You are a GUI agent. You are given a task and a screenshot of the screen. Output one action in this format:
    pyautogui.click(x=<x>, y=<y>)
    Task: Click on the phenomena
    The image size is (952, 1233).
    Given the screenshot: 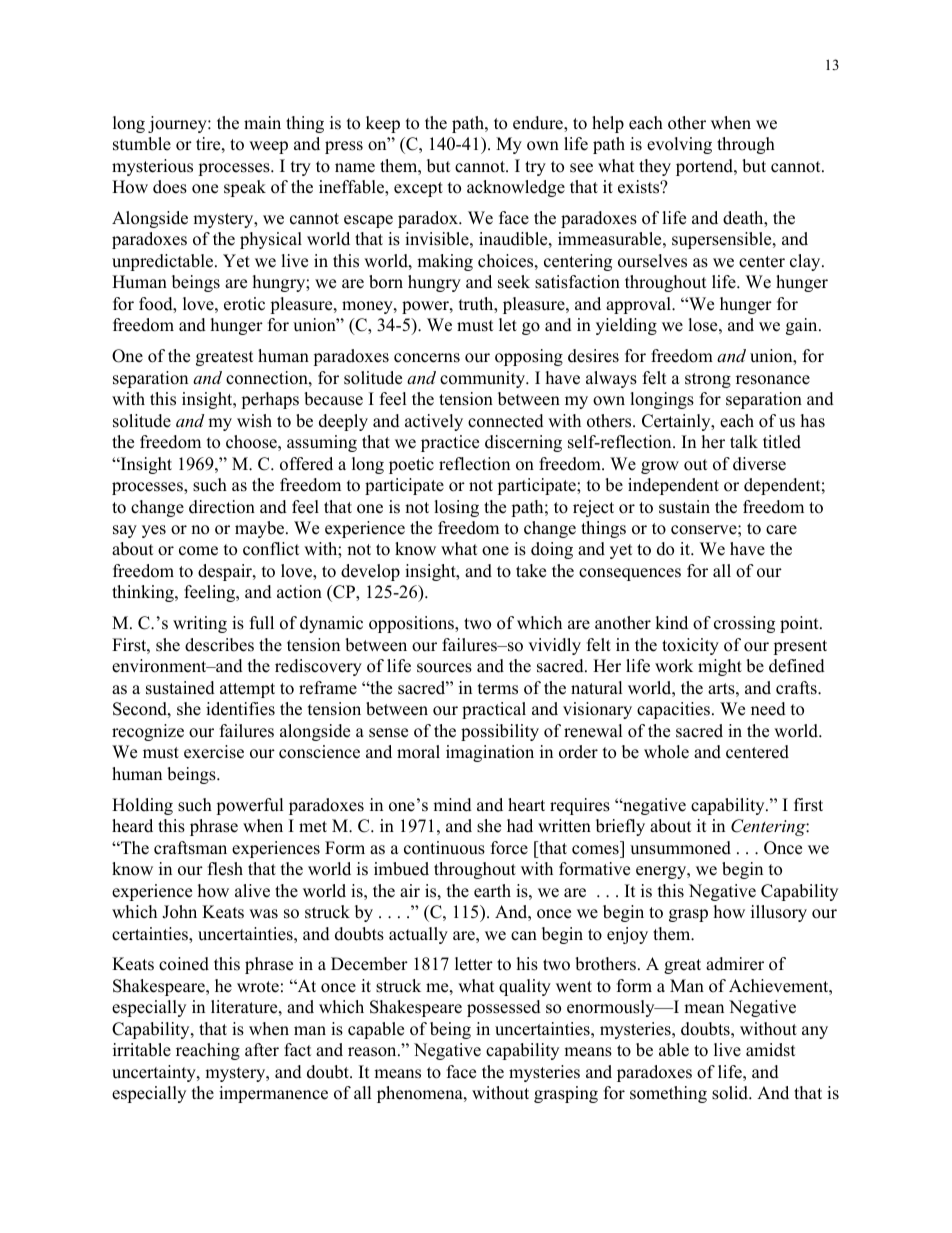 What is the action you would take?
    pyautogui.click(x=421, y=1094)
